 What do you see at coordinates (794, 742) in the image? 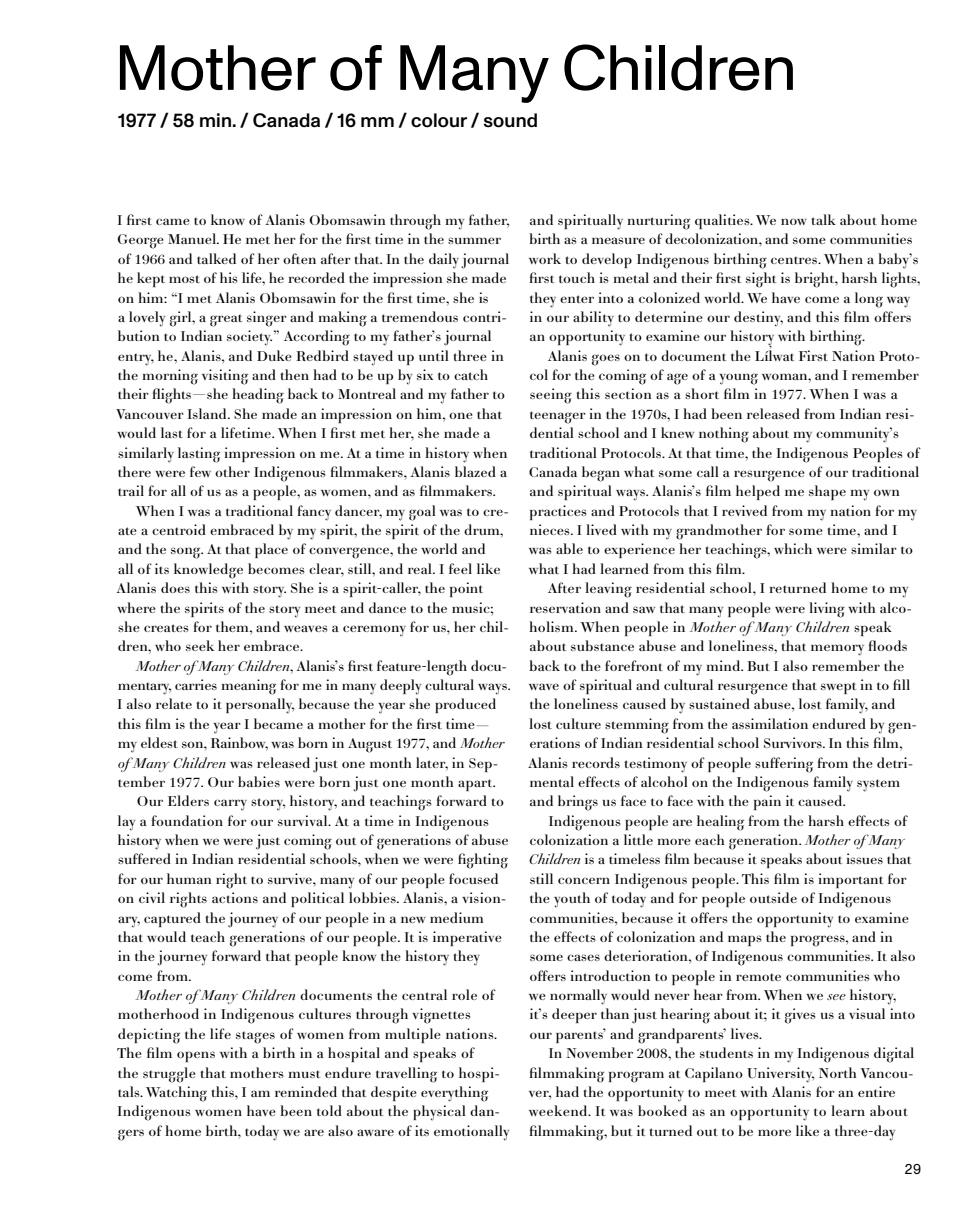
I see `Survivors` at bounding box center [794, 742].
